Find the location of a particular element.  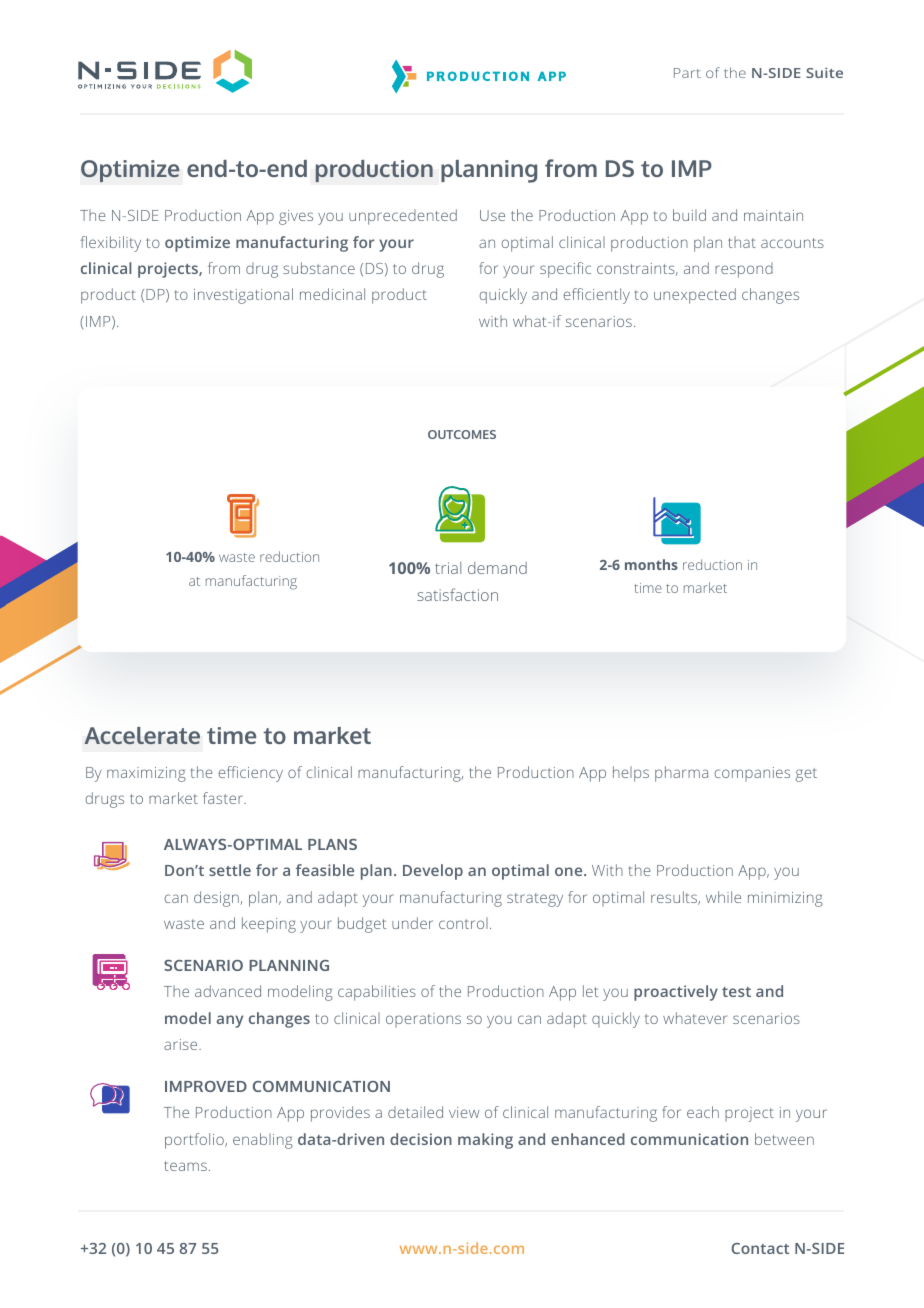

Part is located at coordinates (687, 73).
